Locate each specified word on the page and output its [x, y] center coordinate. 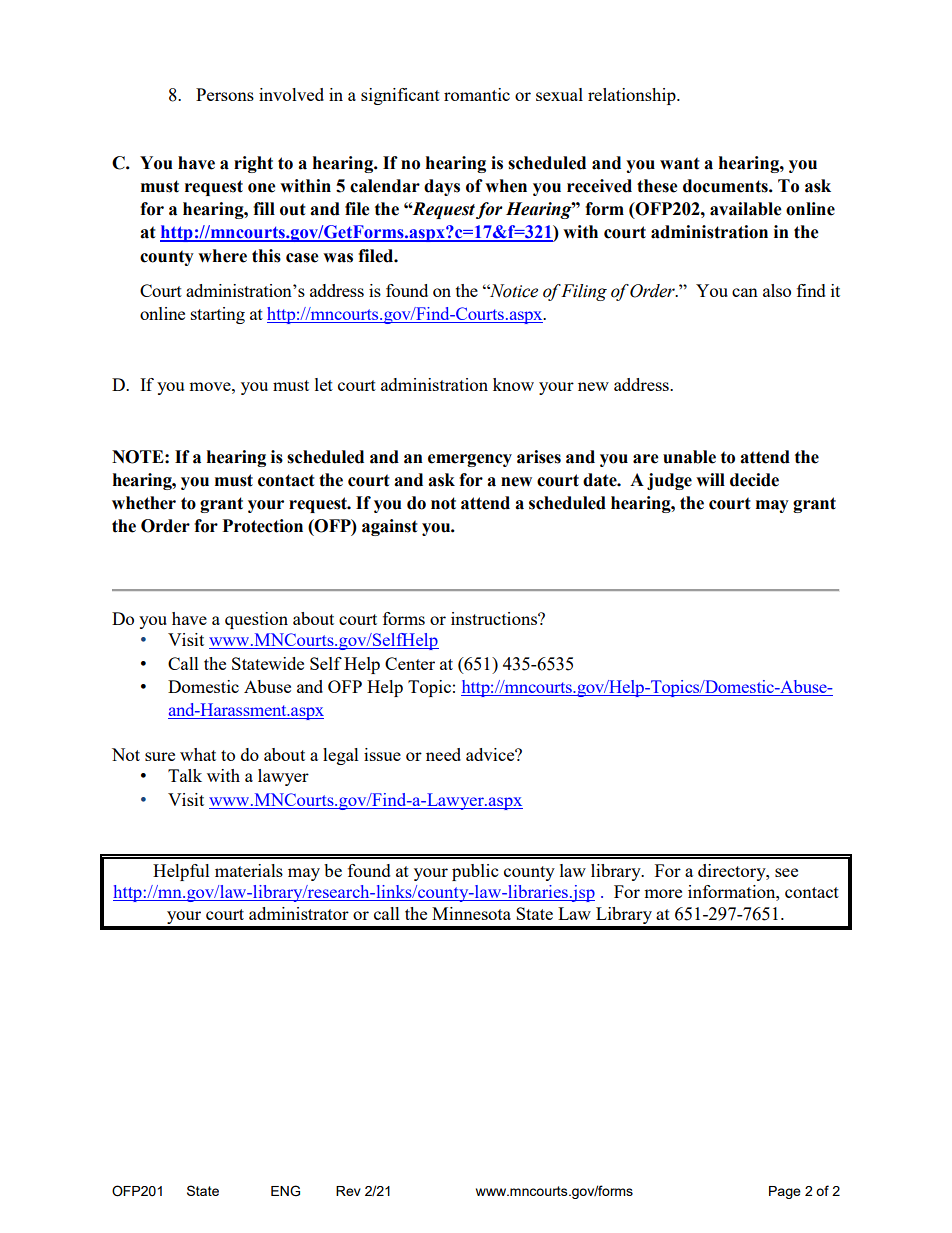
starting [218, 315]
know [513, 384]
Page [785, 1192]
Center [410, 663]
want [680, 163]
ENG [285, 1191]
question [256, 620]
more [663, 893]
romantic [477, 94]
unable [689, 457]
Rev [348, 1191]
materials [249, 870]
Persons [225, 94]
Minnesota [471, 913]
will [710, 479]
